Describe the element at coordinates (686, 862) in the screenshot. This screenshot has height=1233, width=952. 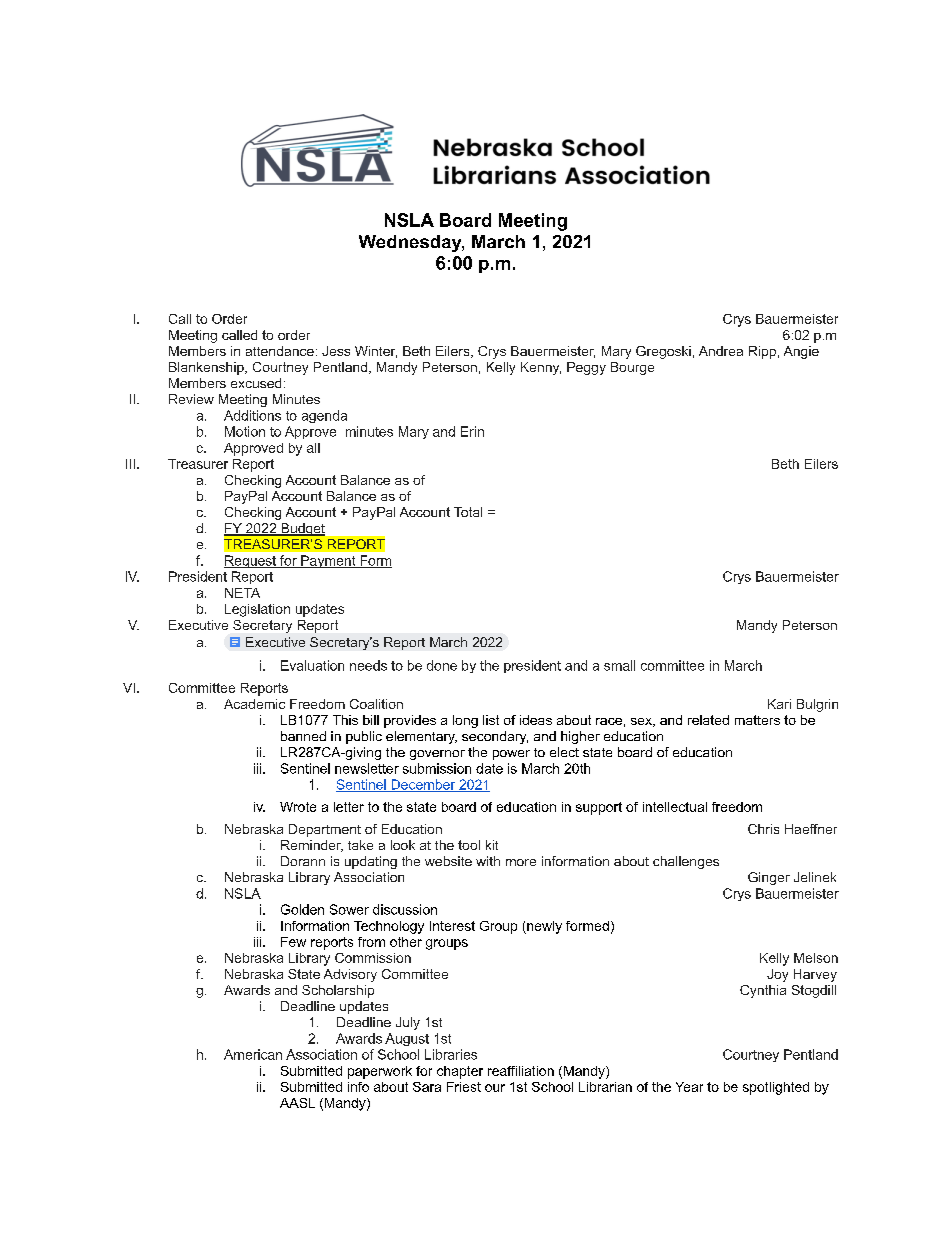
I see `challenges` at that location.
